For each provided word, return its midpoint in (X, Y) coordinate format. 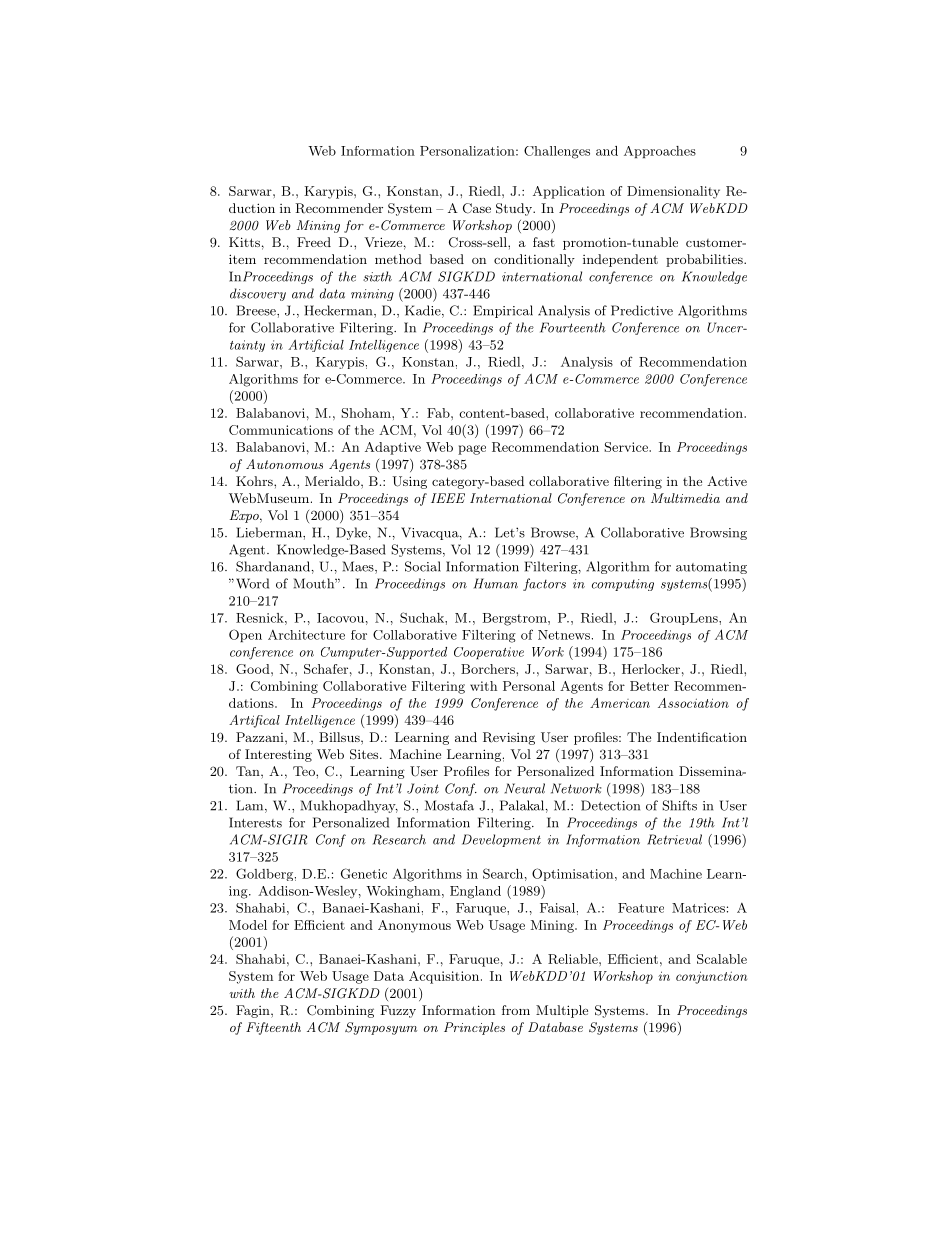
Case (477, 208)
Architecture (306, 635)
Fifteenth (273, 1028)
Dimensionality (673, 192)
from (516, 1010)
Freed (314, 242)
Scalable (722, 959)
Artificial (316, 345)
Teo (305, 771)
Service (627, 447)
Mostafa (449, 805)
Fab (439, 413)
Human (496, 583)
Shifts (679, 805)
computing (623, 585)
